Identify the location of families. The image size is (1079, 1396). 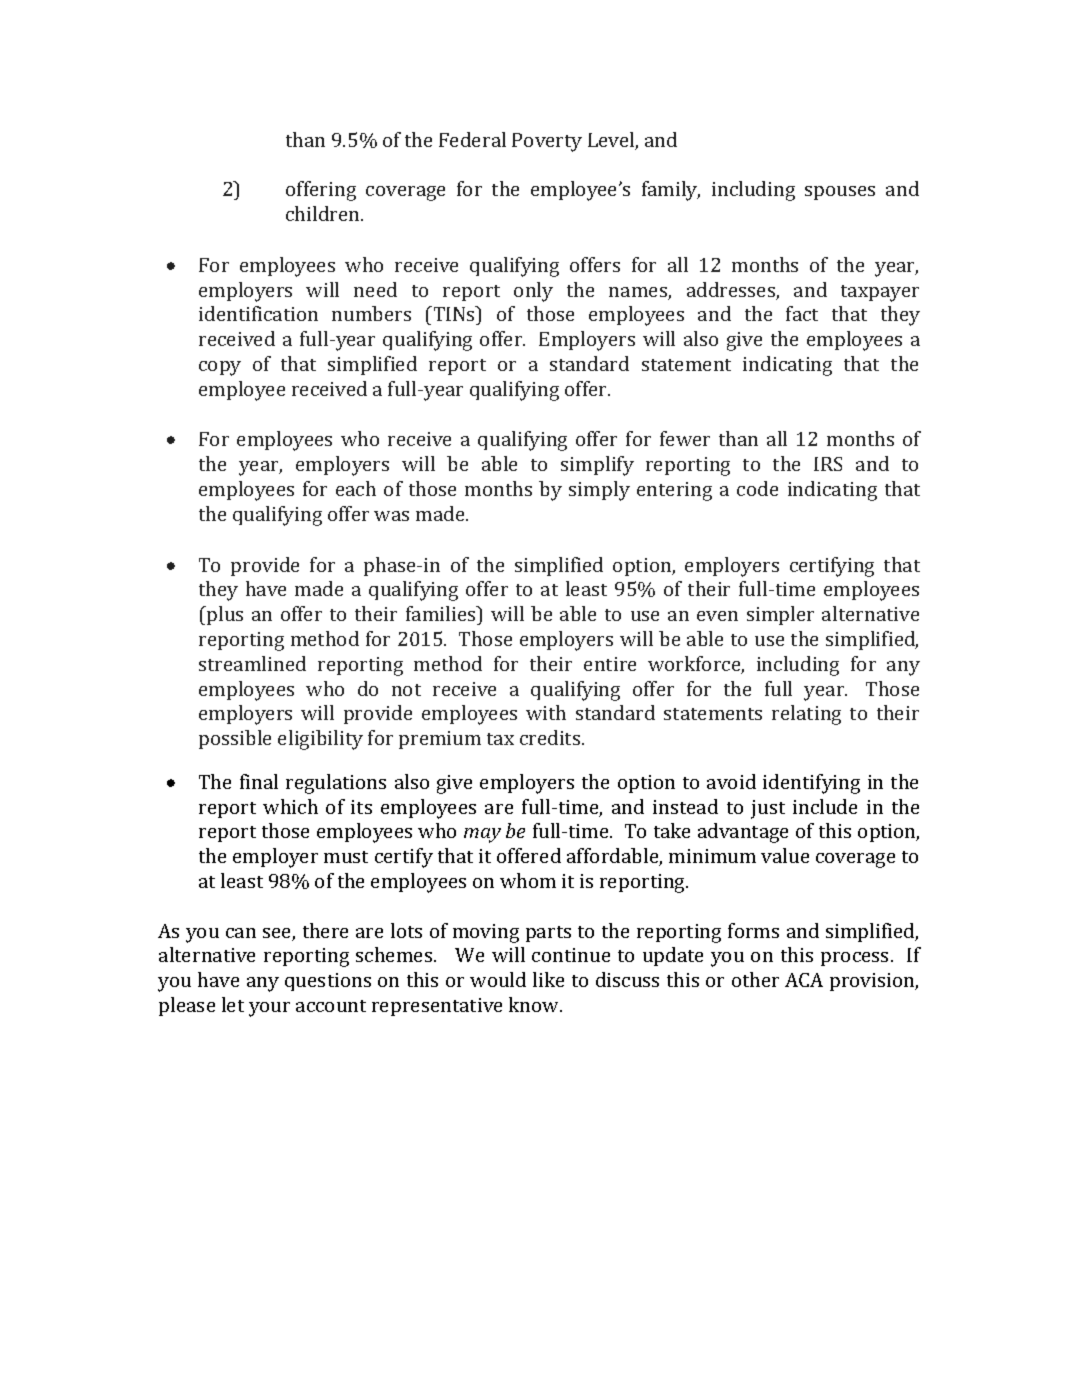
(442, 613).
